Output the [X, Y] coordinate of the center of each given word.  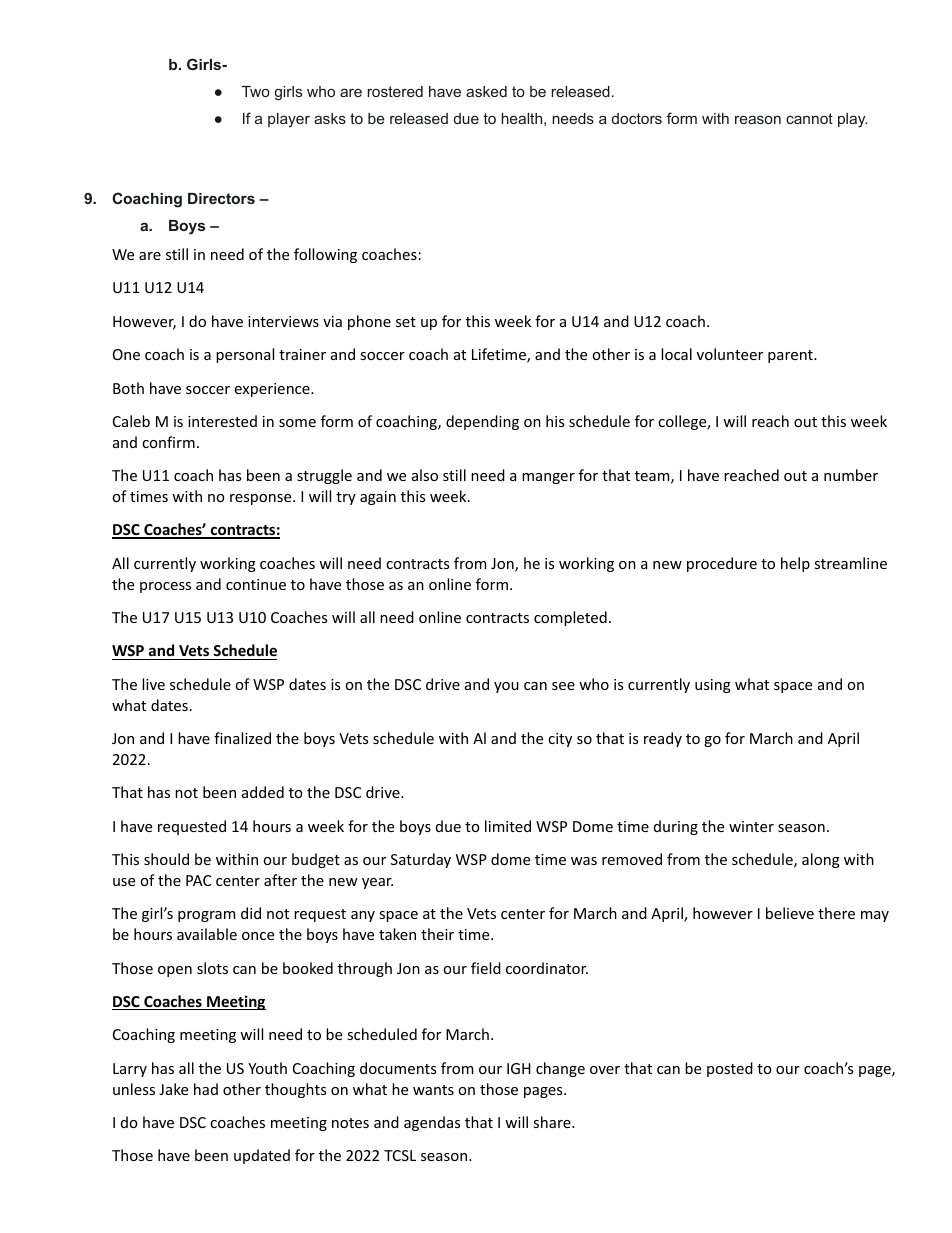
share [553, 1122]
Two [256, 91]
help [795, 564]
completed [570, 618]
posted [730, 1069]
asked [486, 91]
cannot [809, 118]
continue [256, 584]
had [206, 1089]
